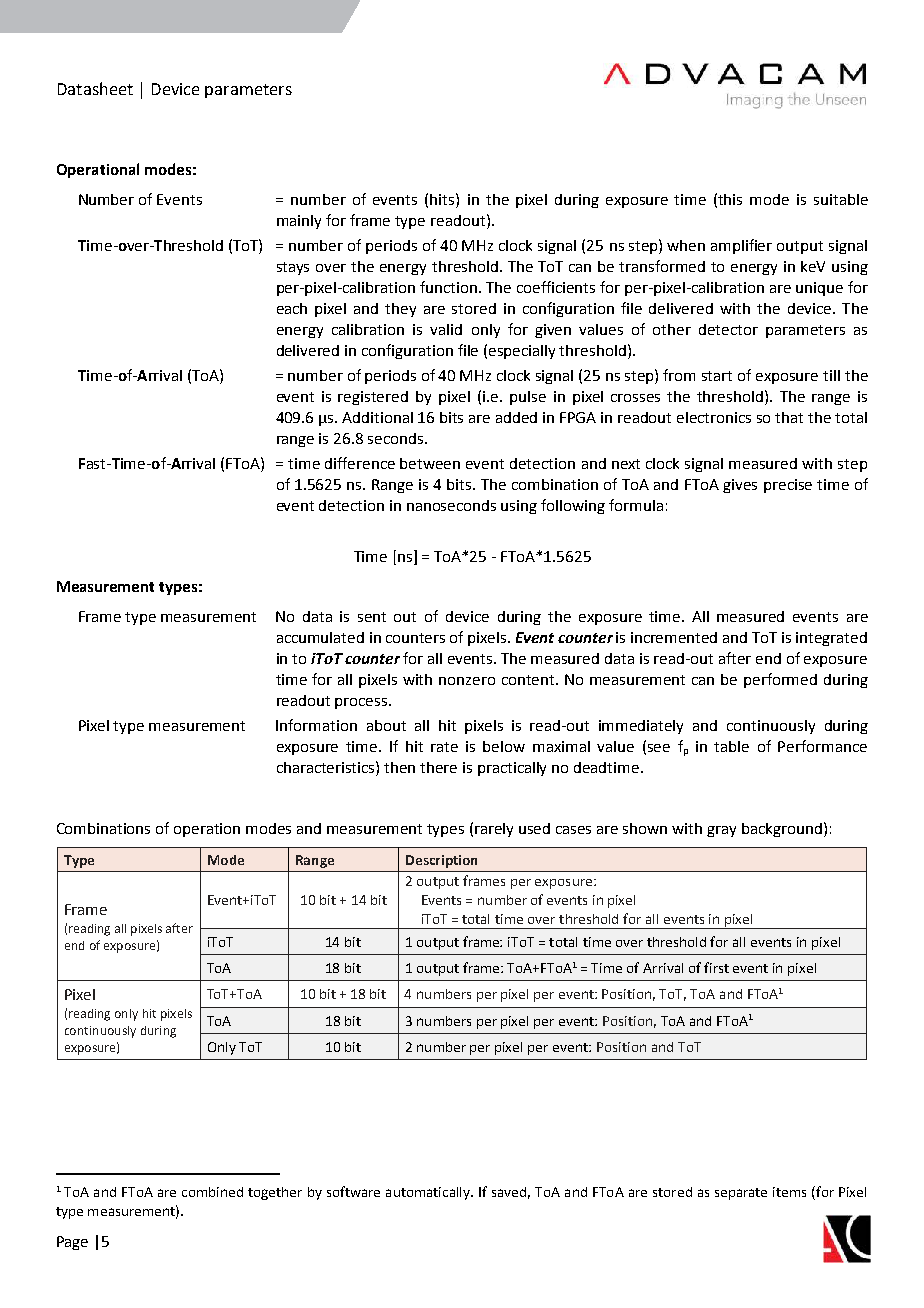 This document has height=1308, width=924. Describe the element at coordinates (789, 1192) in the document. I see `items` at that location.
